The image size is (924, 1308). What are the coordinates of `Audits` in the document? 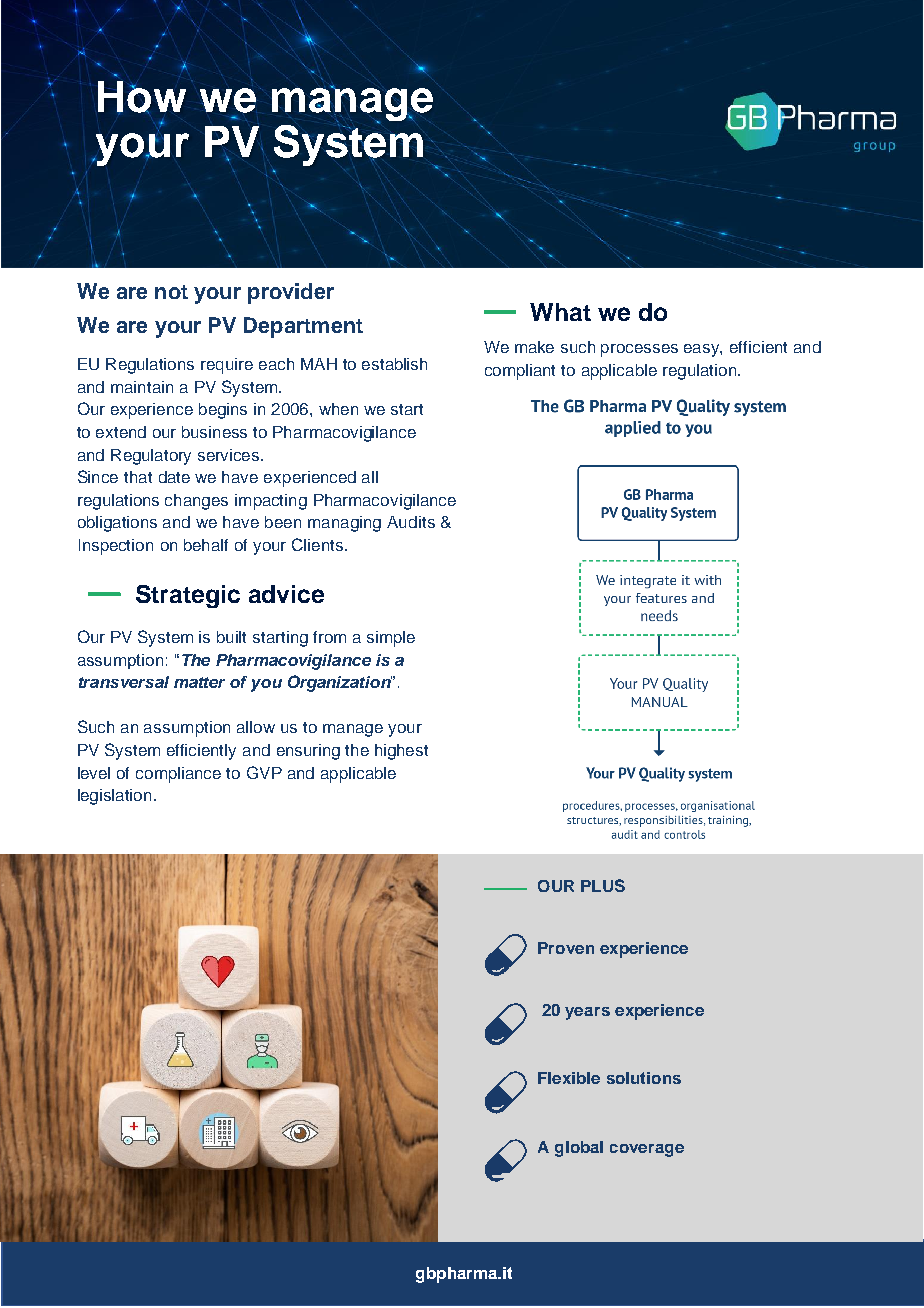 It's located at (411, 522).
